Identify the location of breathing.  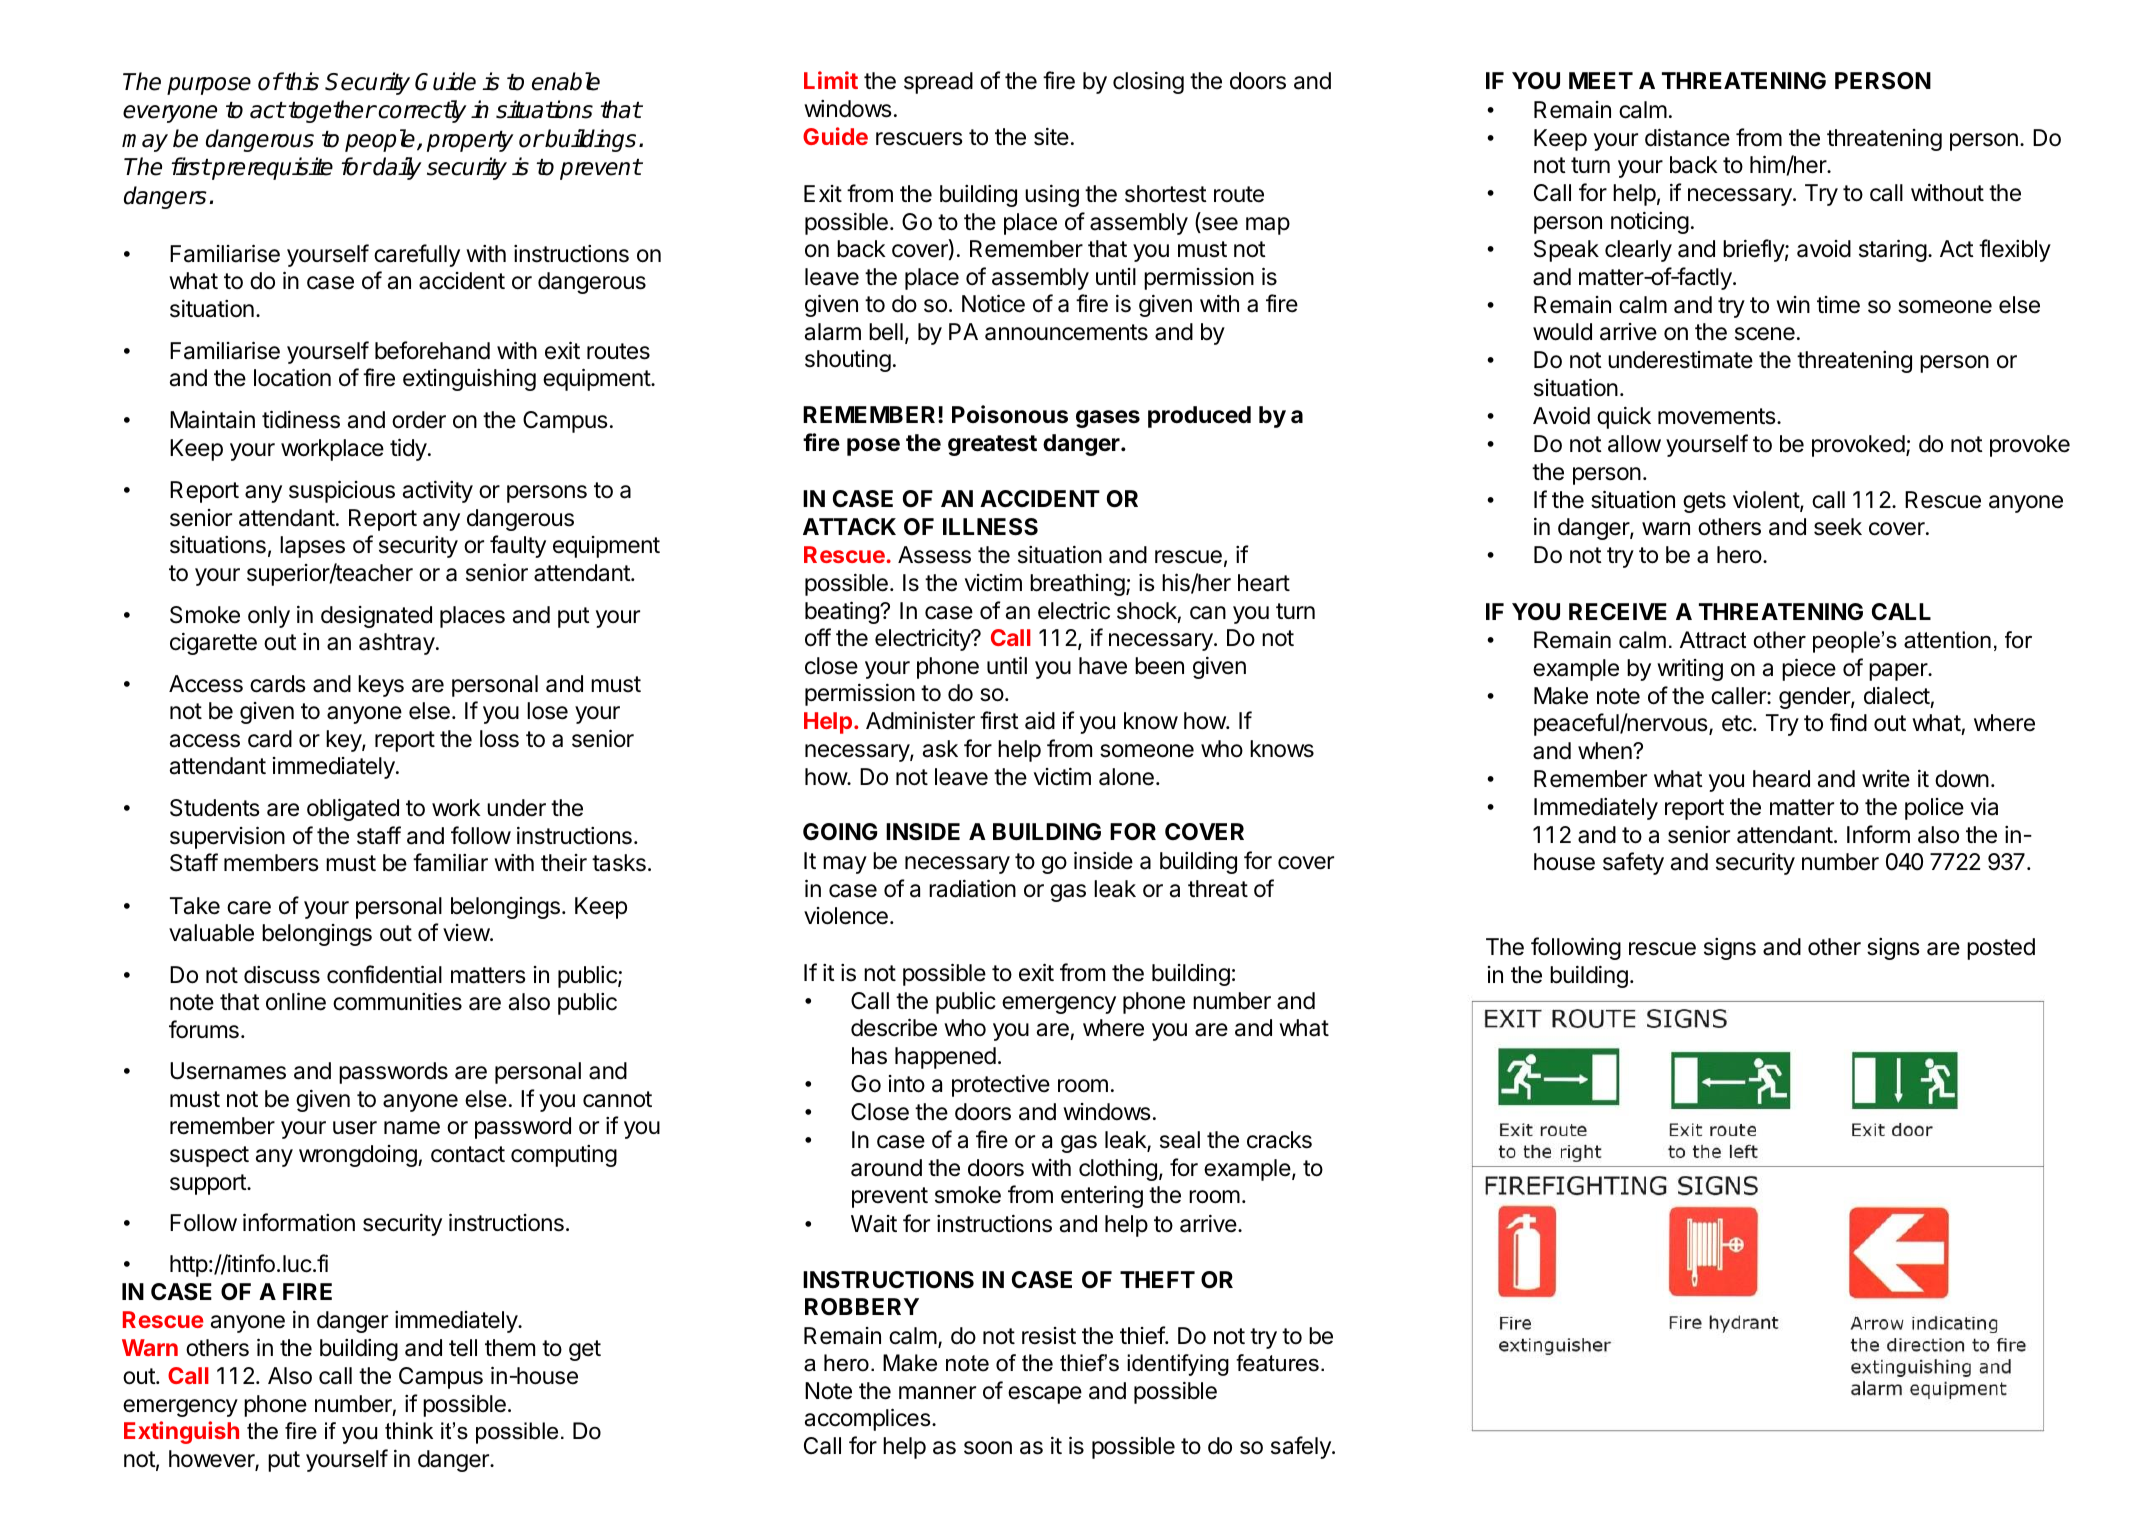
(1077, 585).
